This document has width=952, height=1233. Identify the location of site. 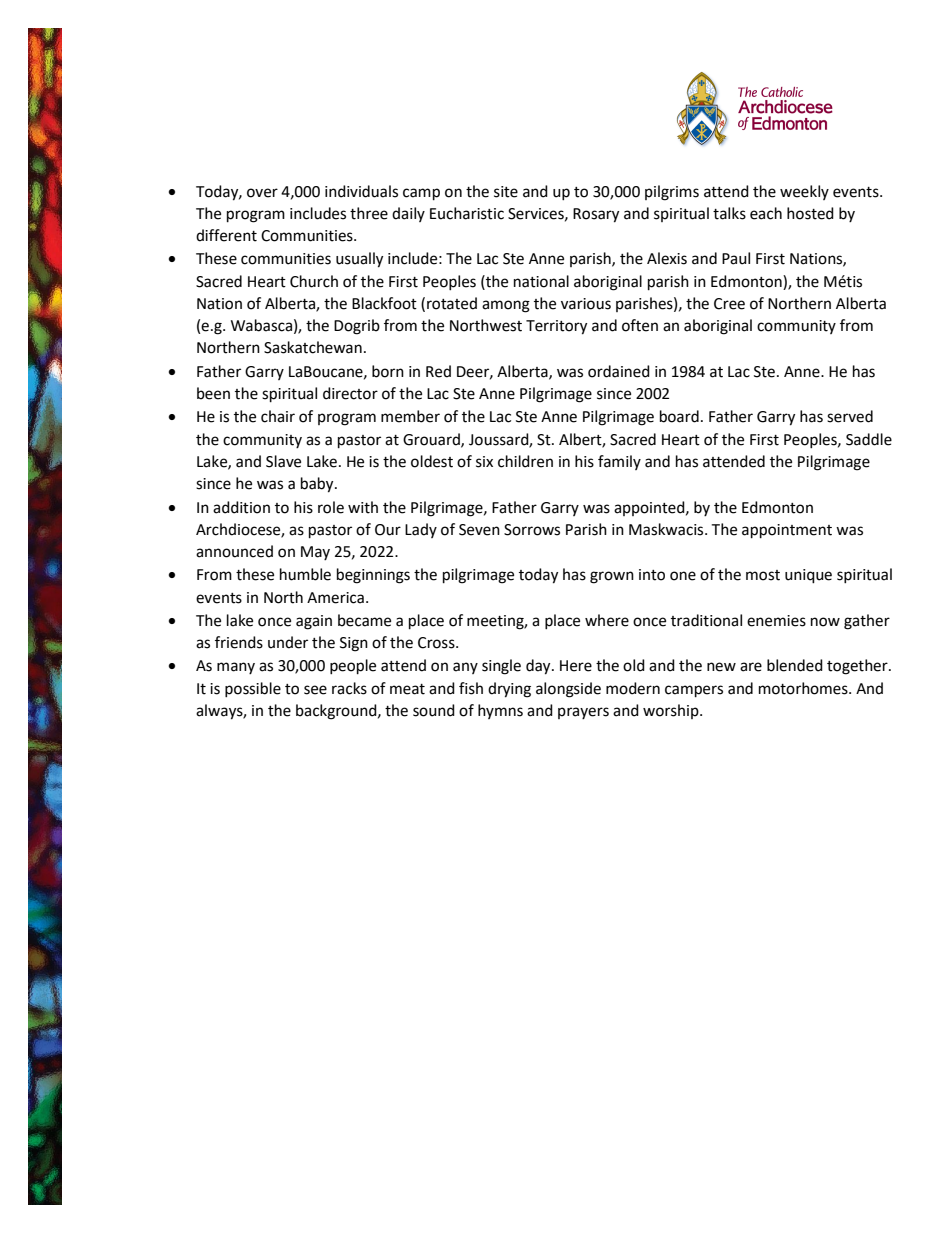
(506, 192).
